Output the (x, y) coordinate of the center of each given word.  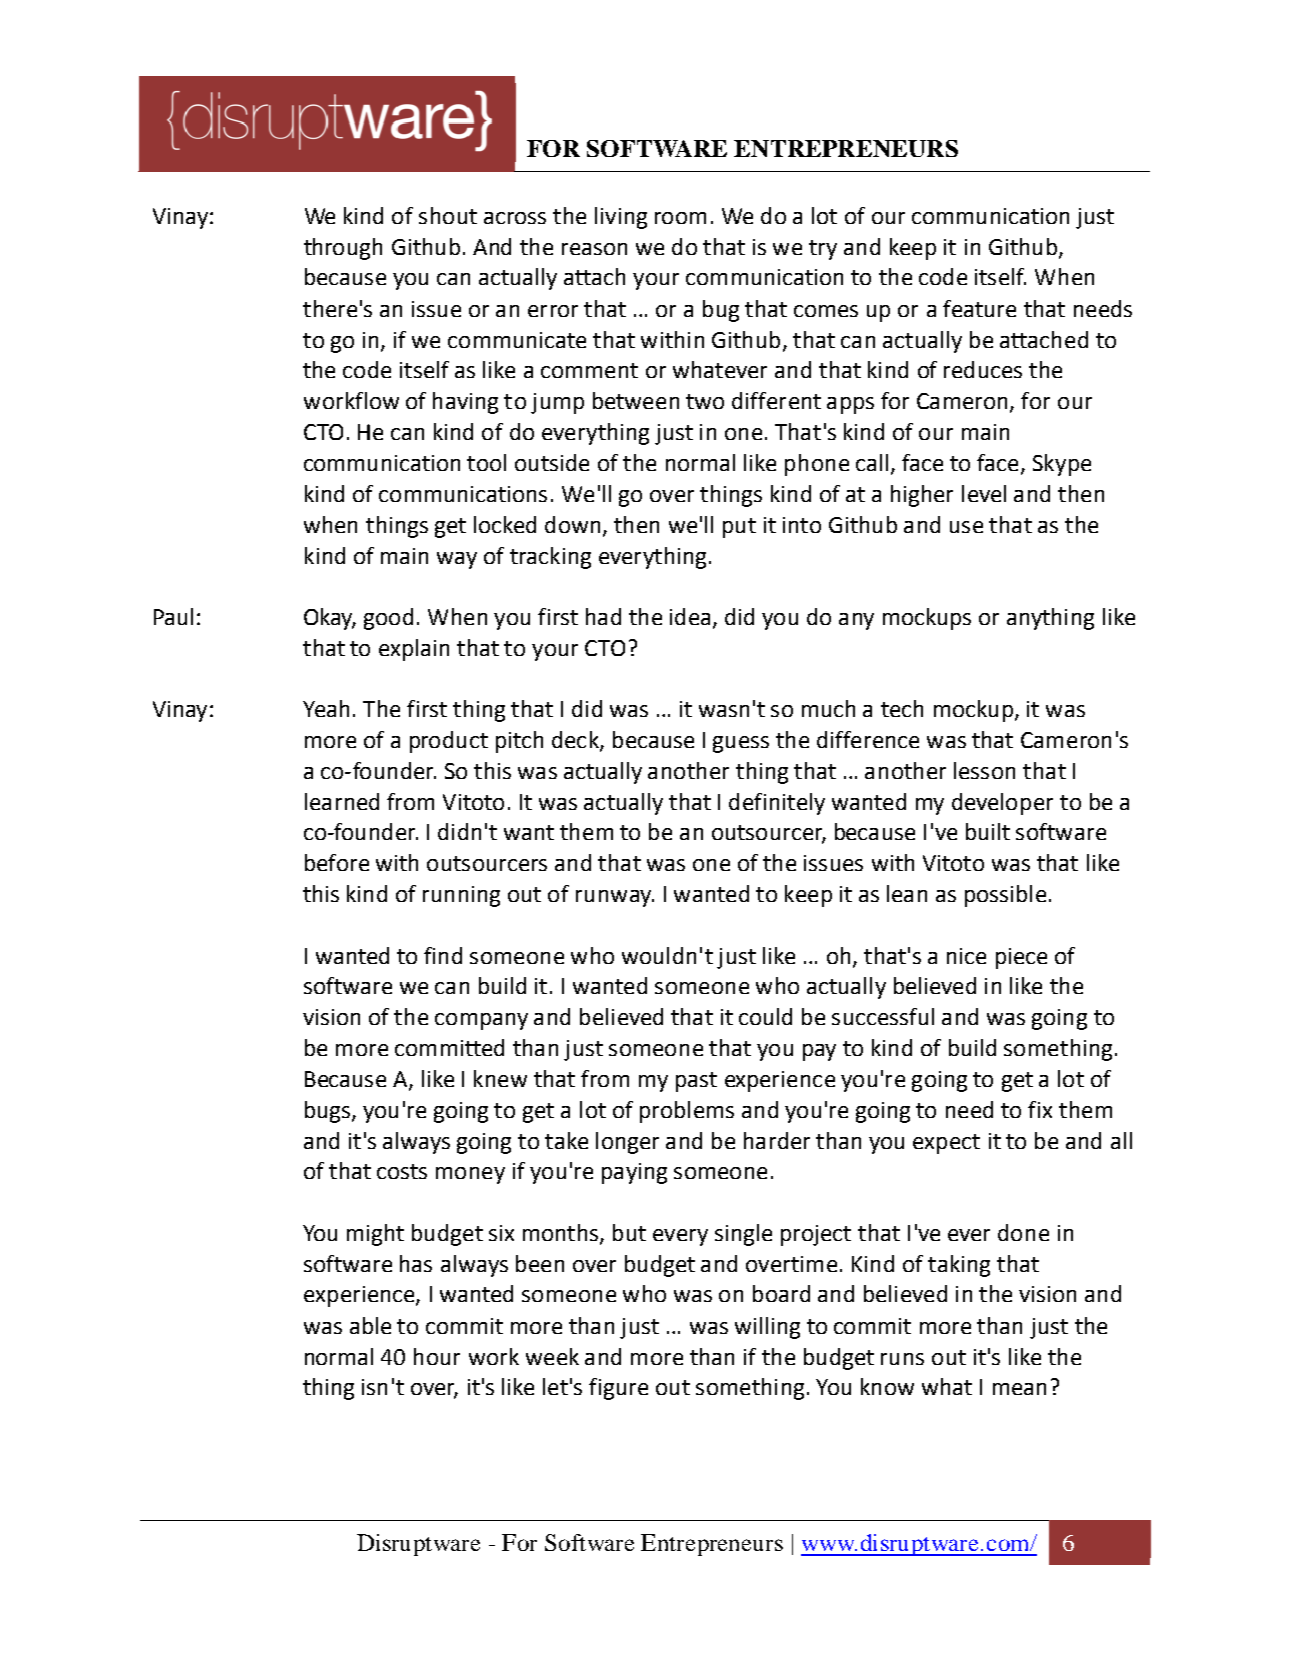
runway (614, 898)
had (603, 616)
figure (618, 1389)
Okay (329, 619)
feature (979, 308)
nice (966, 956)
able (370, 1325)
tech (902, 708)
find (443, 955)
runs (902, 1359)
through (343, 249)
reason (594, 249)
